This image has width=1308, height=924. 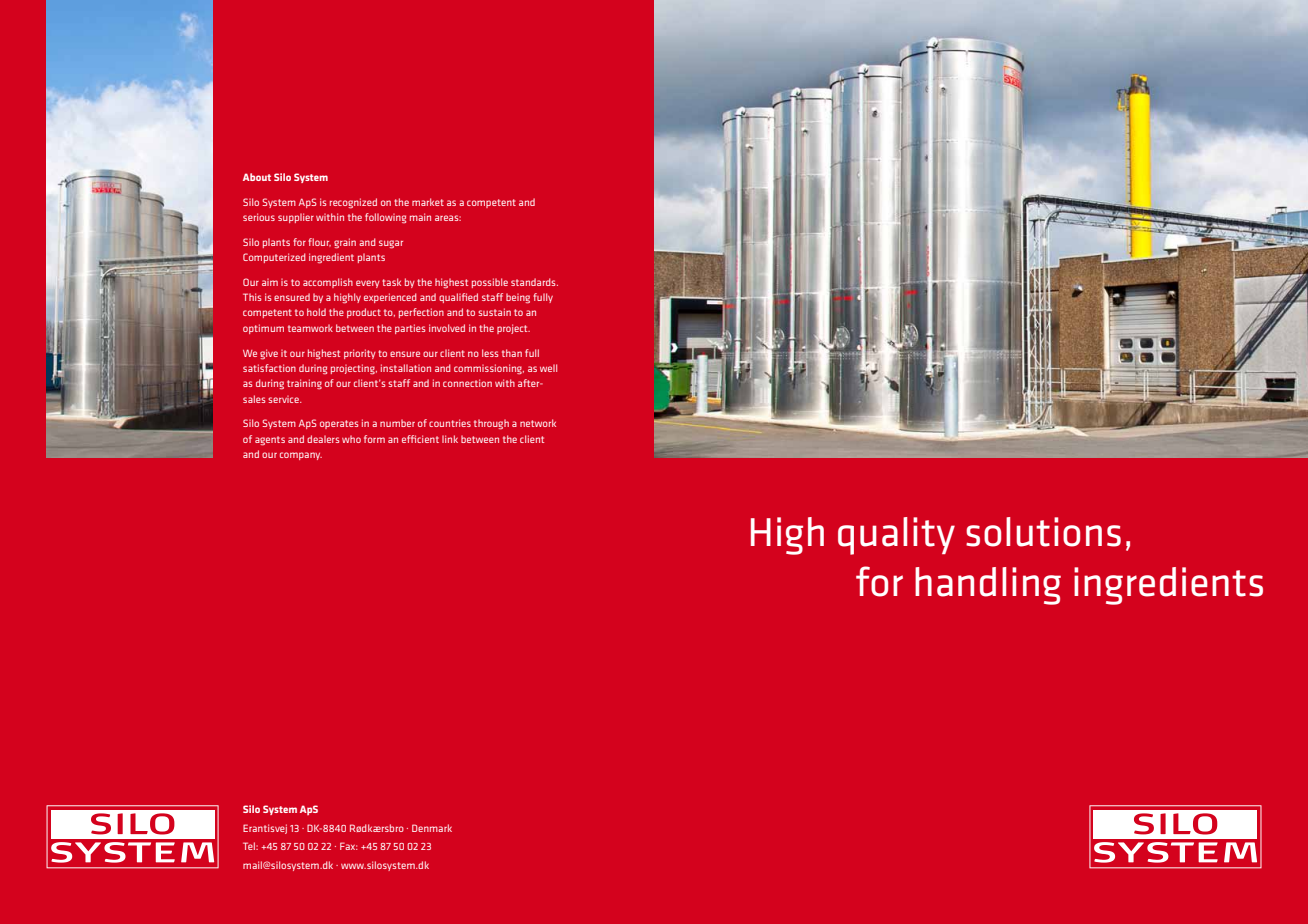 I want to click on quality, so click(x=896, y=536).
